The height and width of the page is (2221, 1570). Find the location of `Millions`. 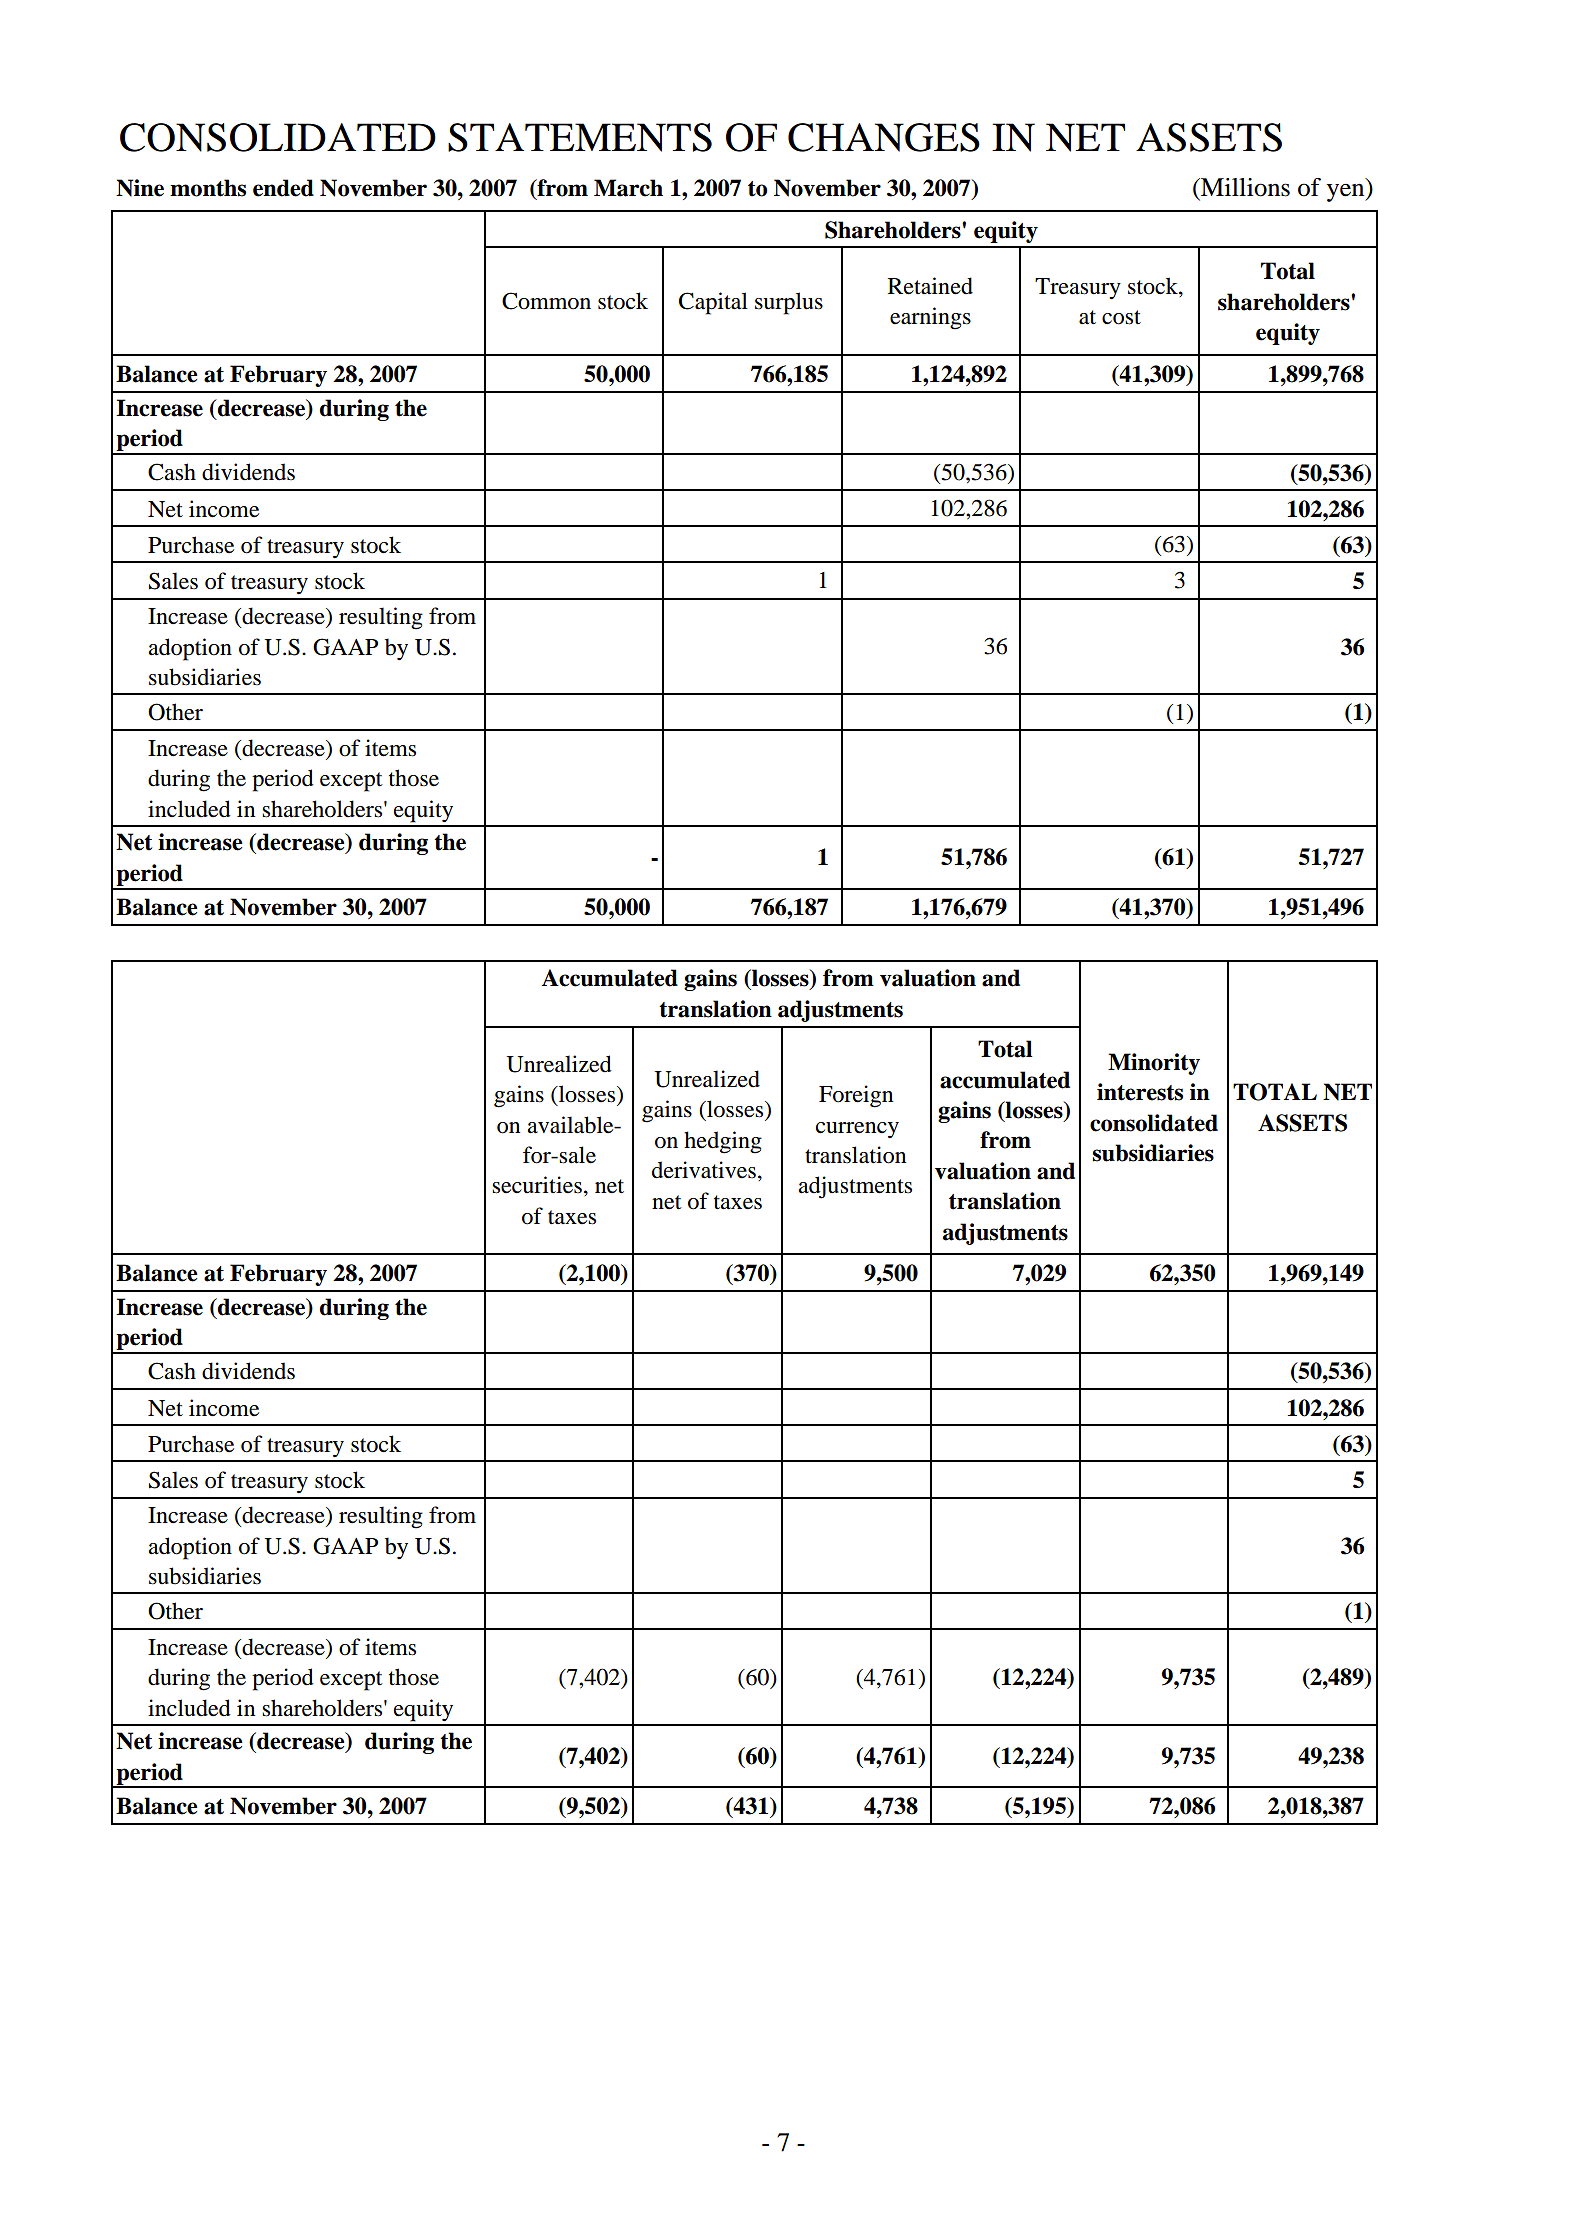

Millions is located at coordinates (1244, 187).
